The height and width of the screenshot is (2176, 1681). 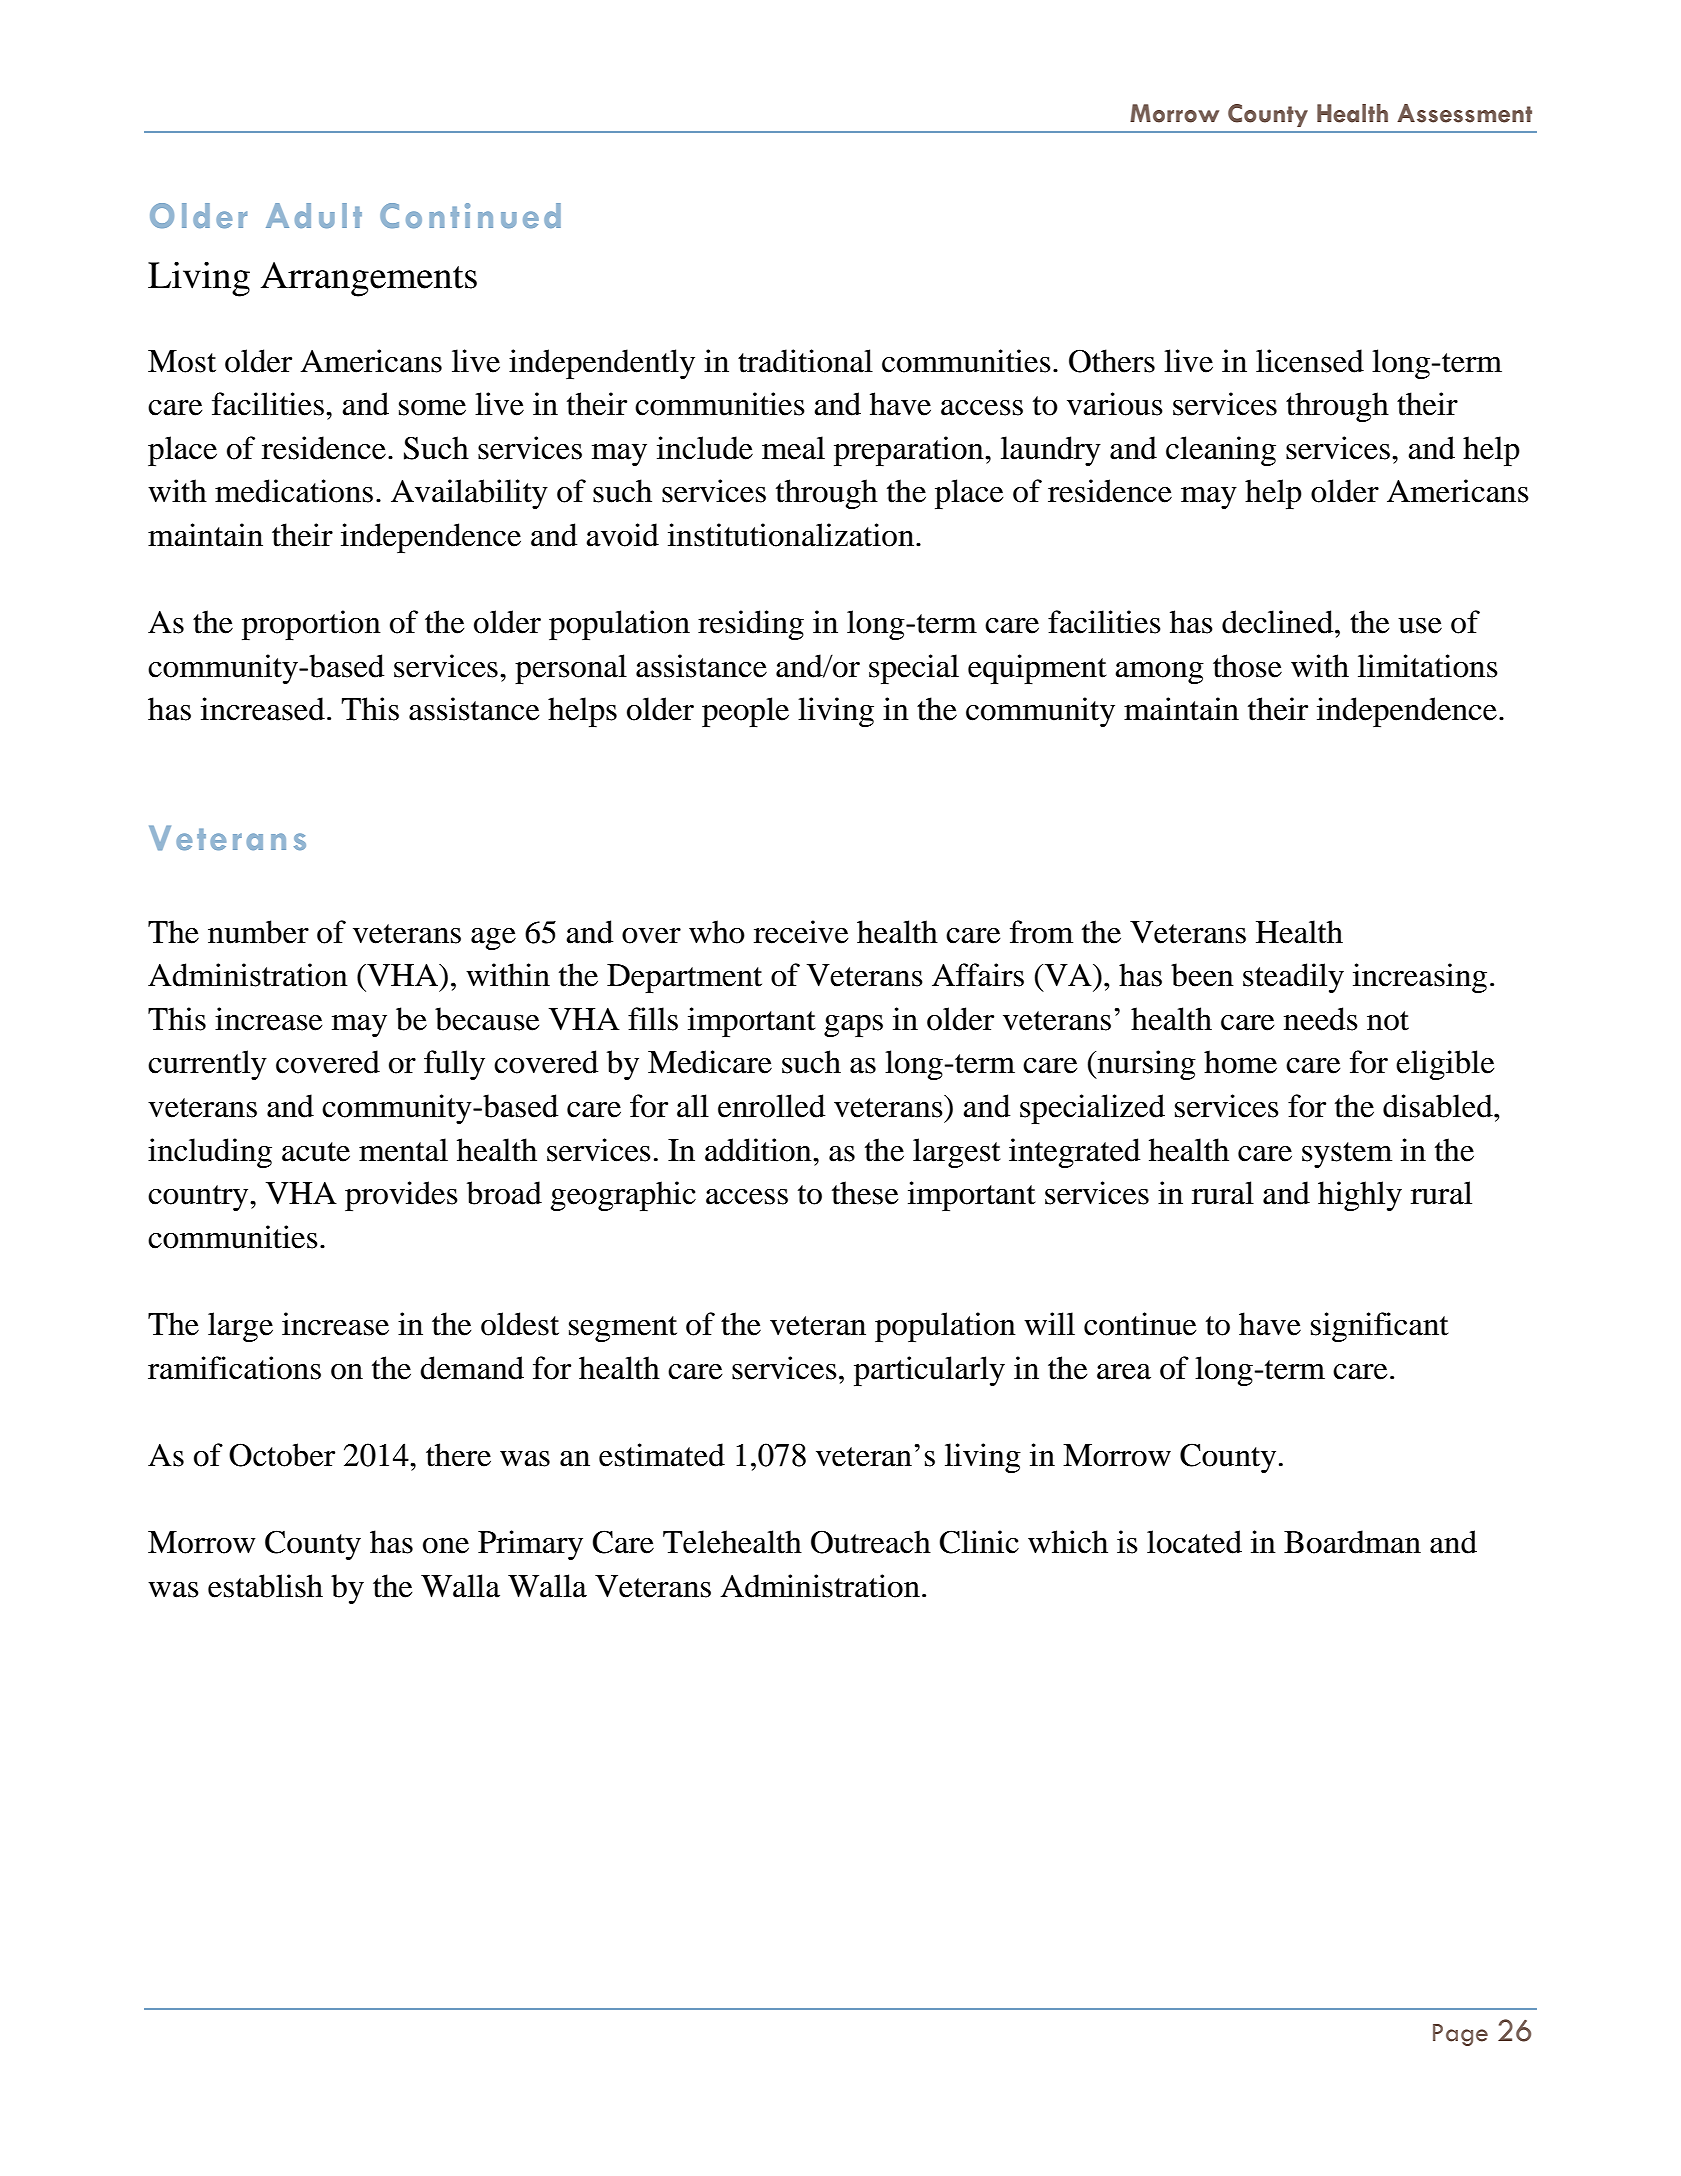 I want to click on traditional, so click(x=805, y=361).
